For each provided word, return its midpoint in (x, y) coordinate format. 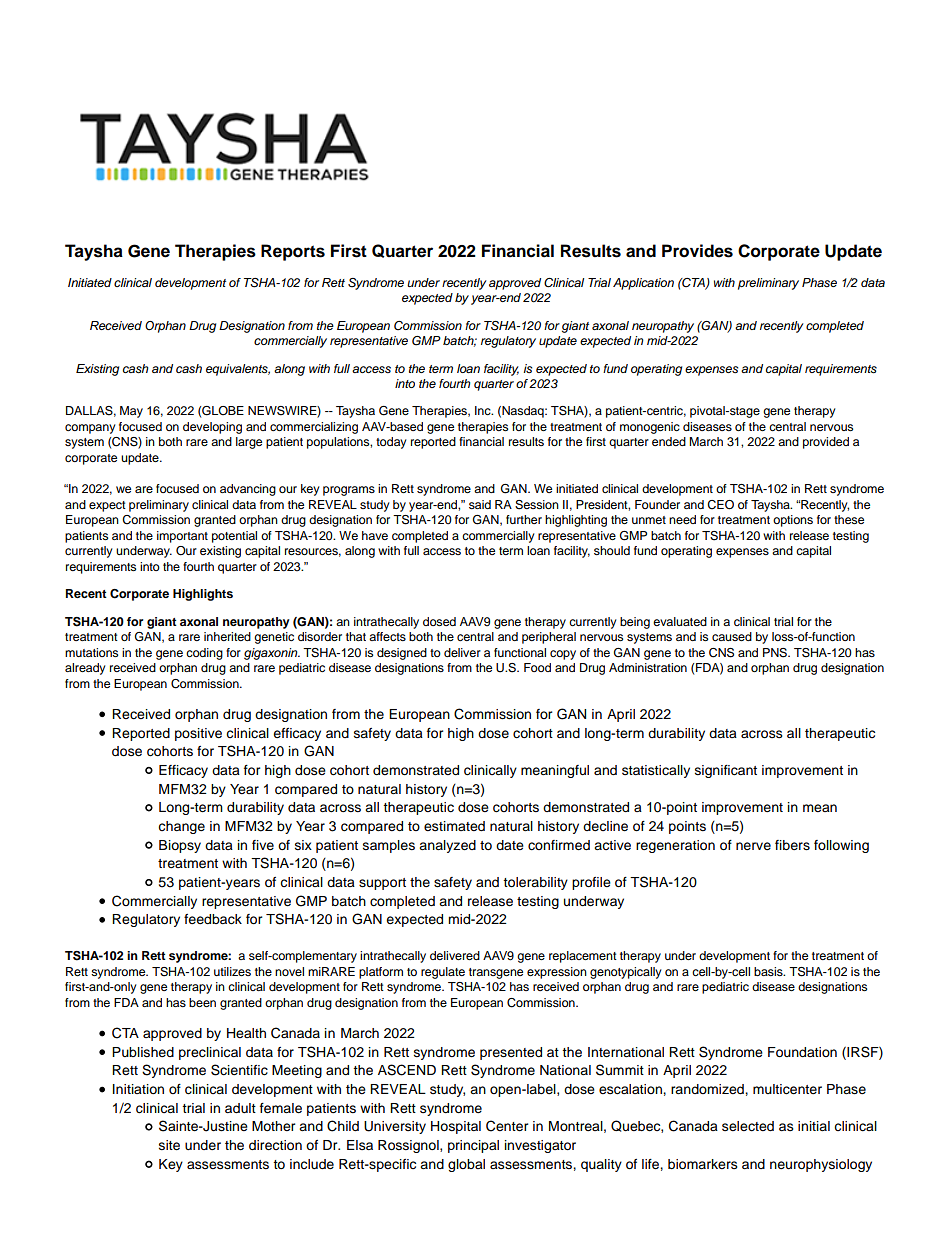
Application (643, 284)
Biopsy (180, 846)
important (182, 537)
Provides (697, 251)
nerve (753, 846)
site (169, 1145)
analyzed (447, 846)
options (793, 521)
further (524, 519)
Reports (293, 252)
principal (473, 1146)
